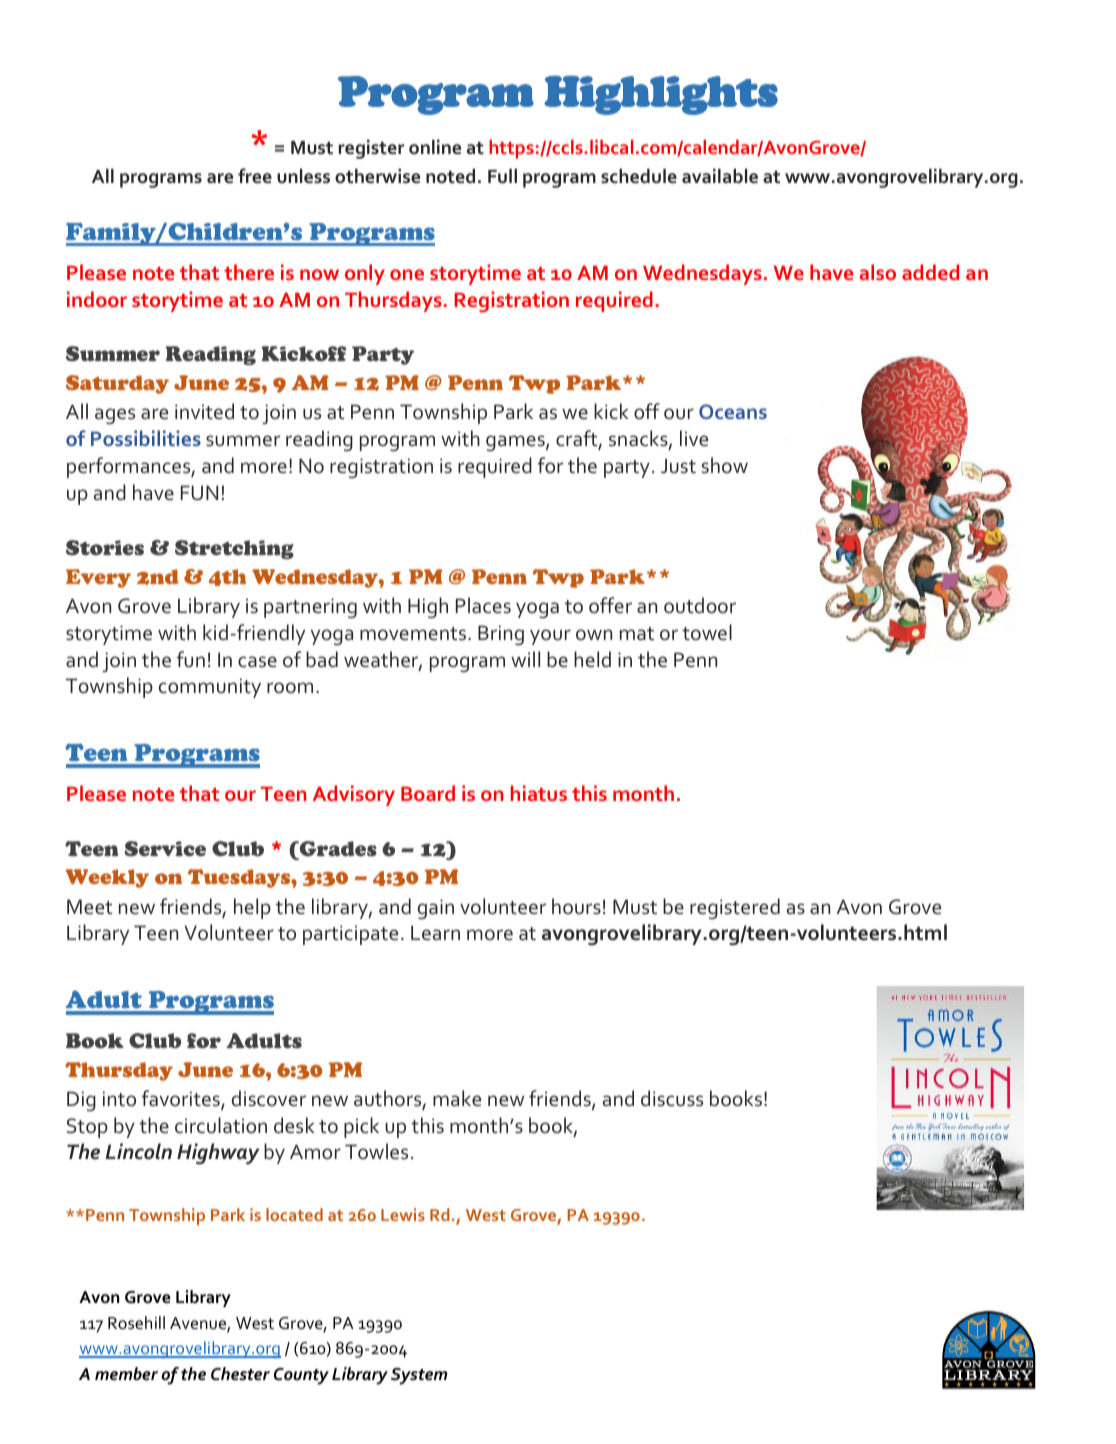 The height and width of the screenshot is (1444, 1116). I want to click on Service, so click(165, 849).
